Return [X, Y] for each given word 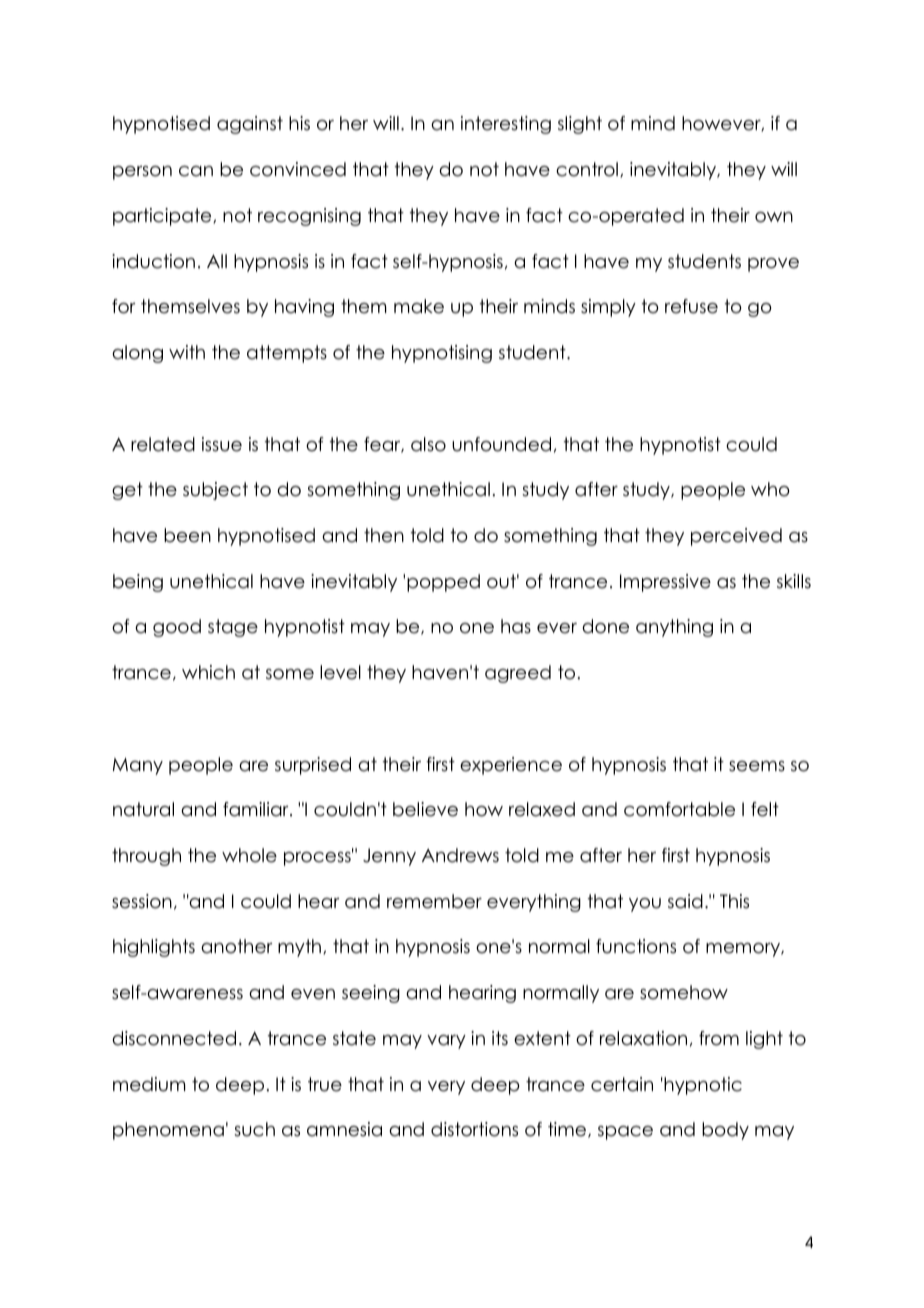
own [774, 217]
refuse [691, 306]
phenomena [168, 1131]
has [516, 626]
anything [674, 628]
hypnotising [442, 354]
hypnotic [702, 1086]
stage [233, 628]
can [196, 171]
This [734, 901]
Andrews [460, 855]
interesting [506, 125]
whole [249, 855]
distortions [474, 1129]
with [187, 352]
